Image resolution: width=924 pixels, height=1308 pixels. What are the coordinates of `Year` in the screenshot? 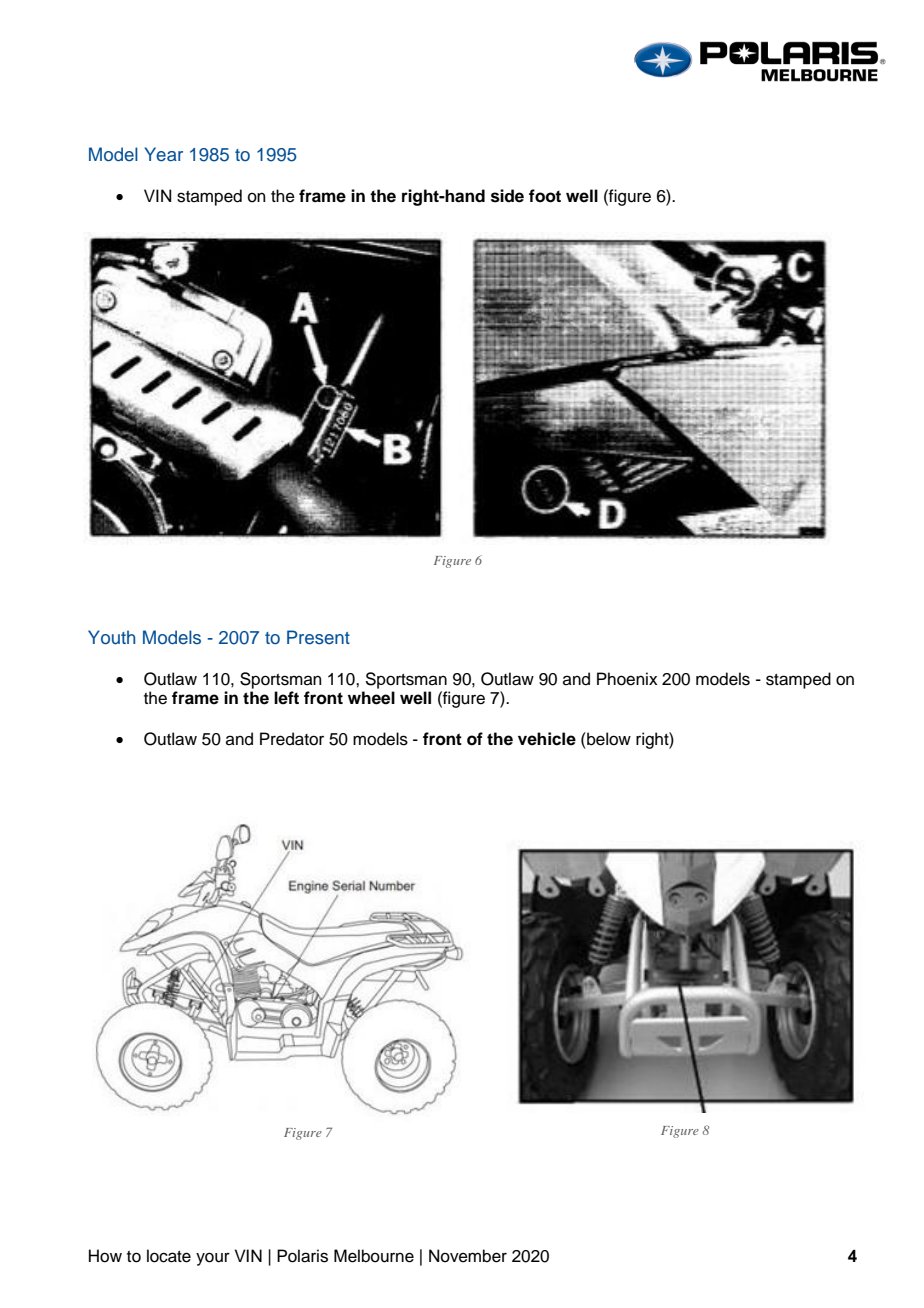 It's located at (164, 154).
